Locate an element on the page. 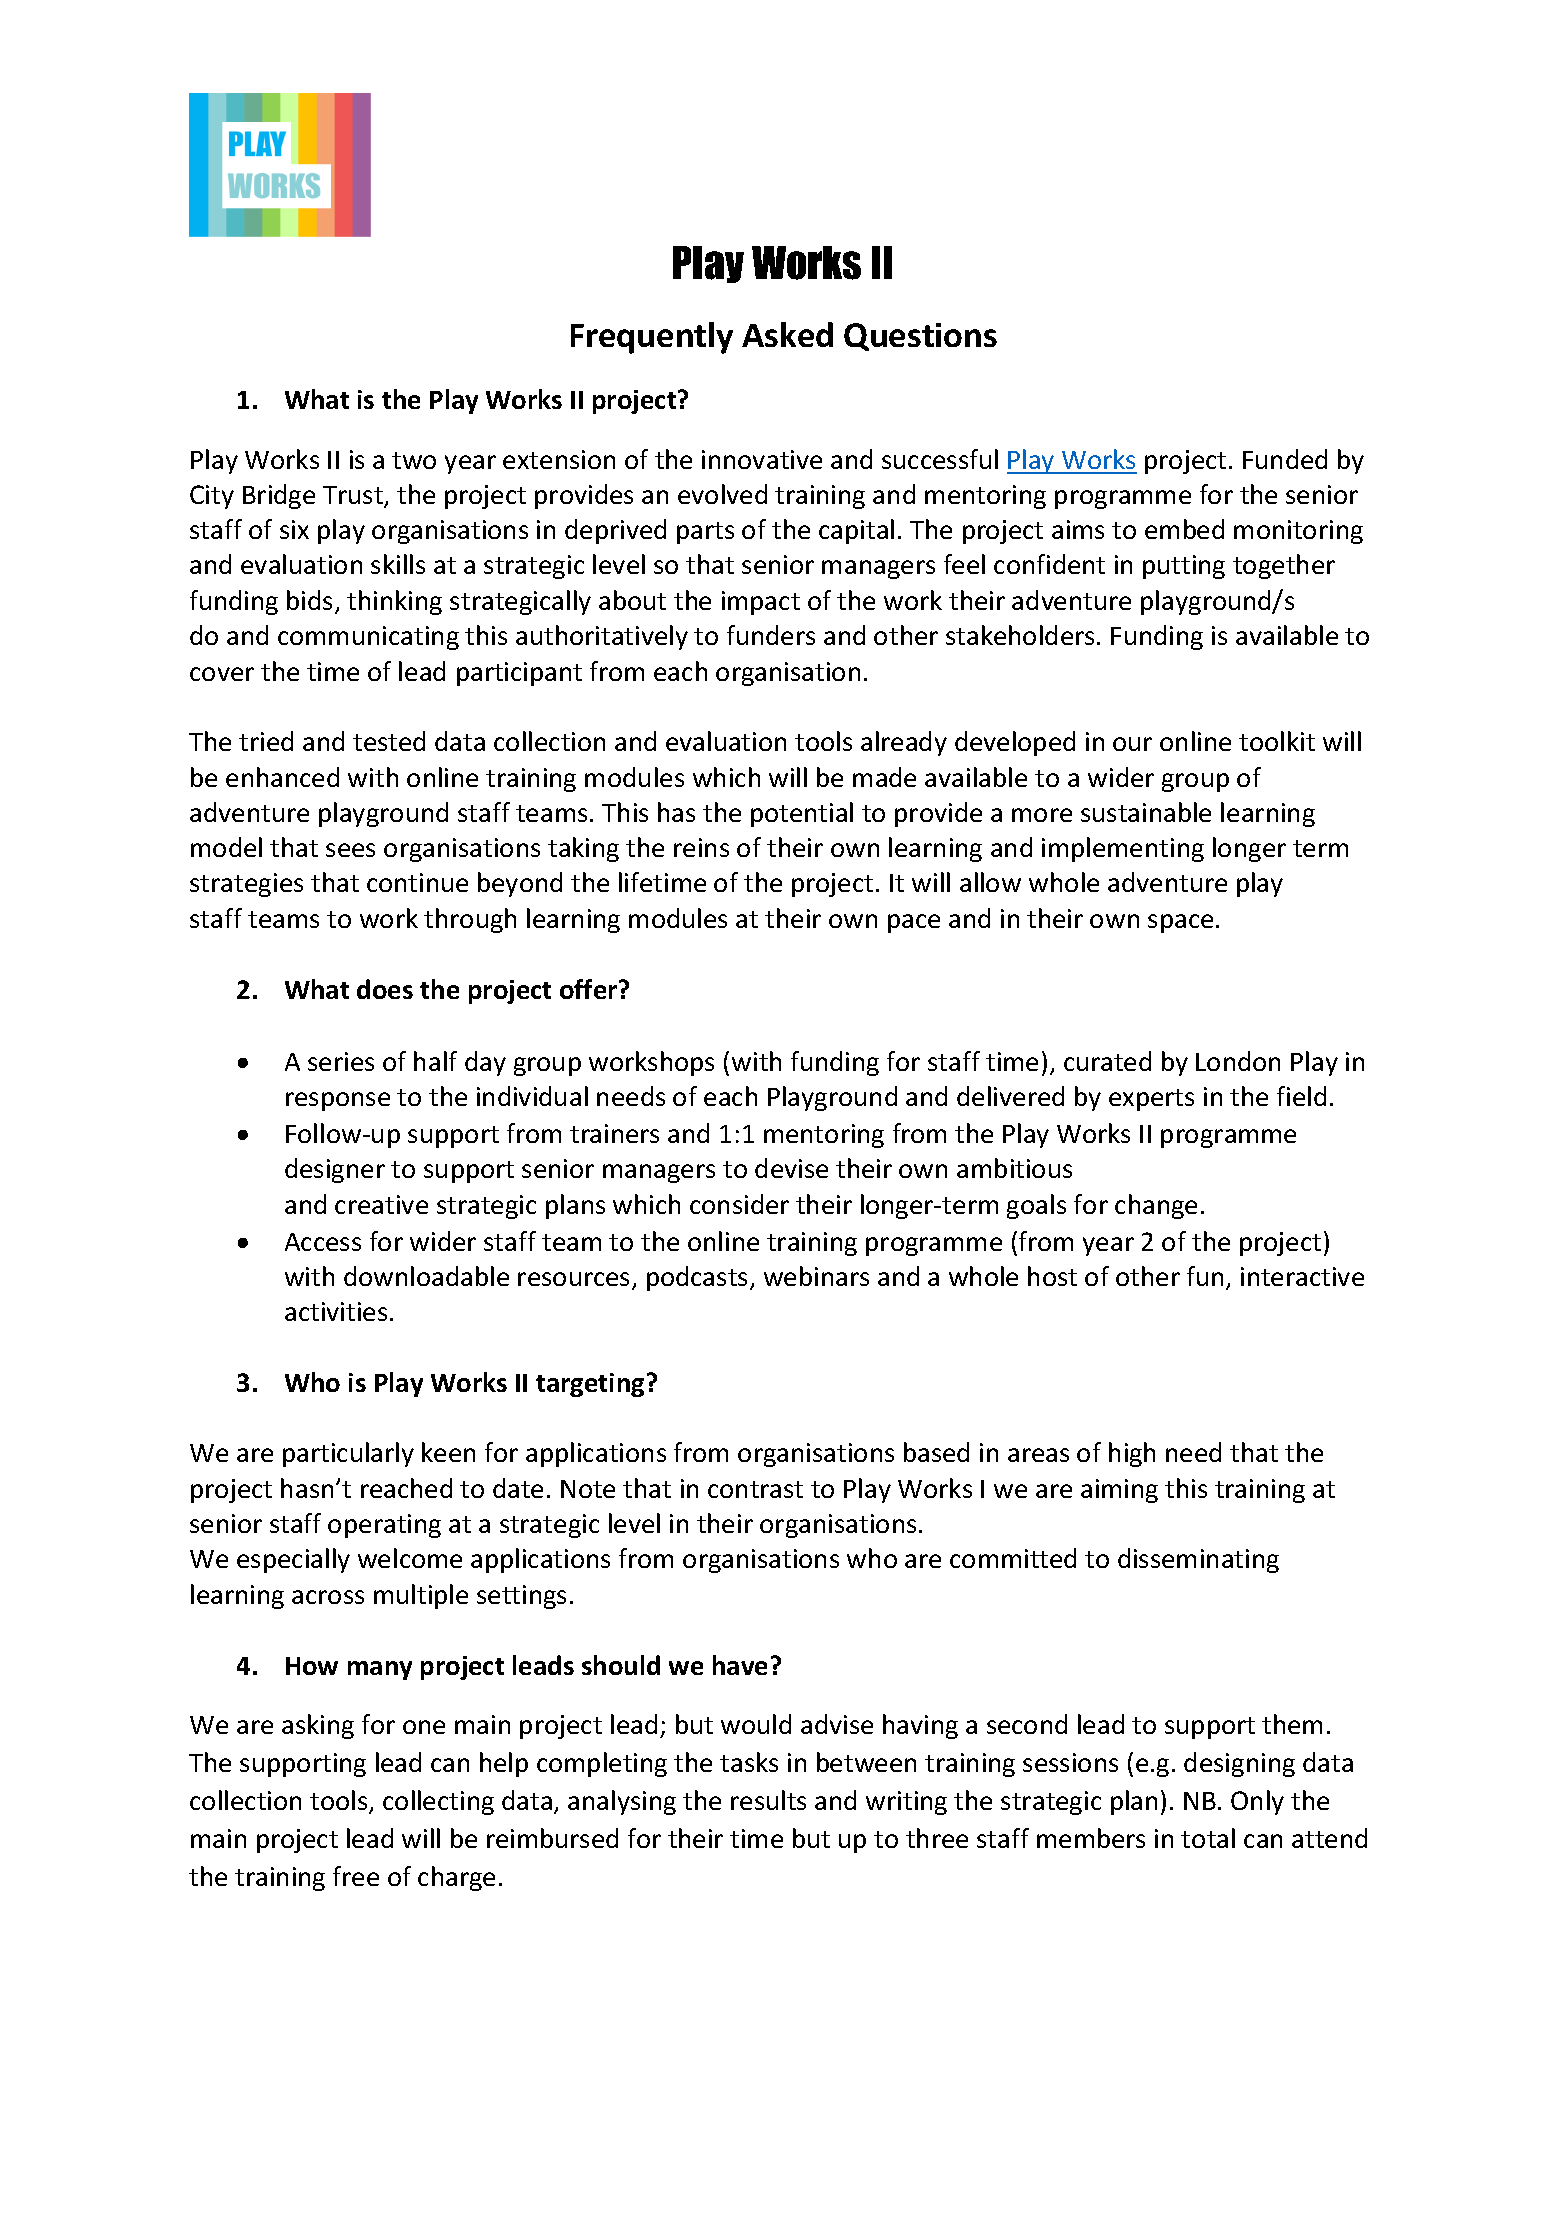 The height and width of the page is (2215, 1566). free is located at coordinates (356, 1876).
